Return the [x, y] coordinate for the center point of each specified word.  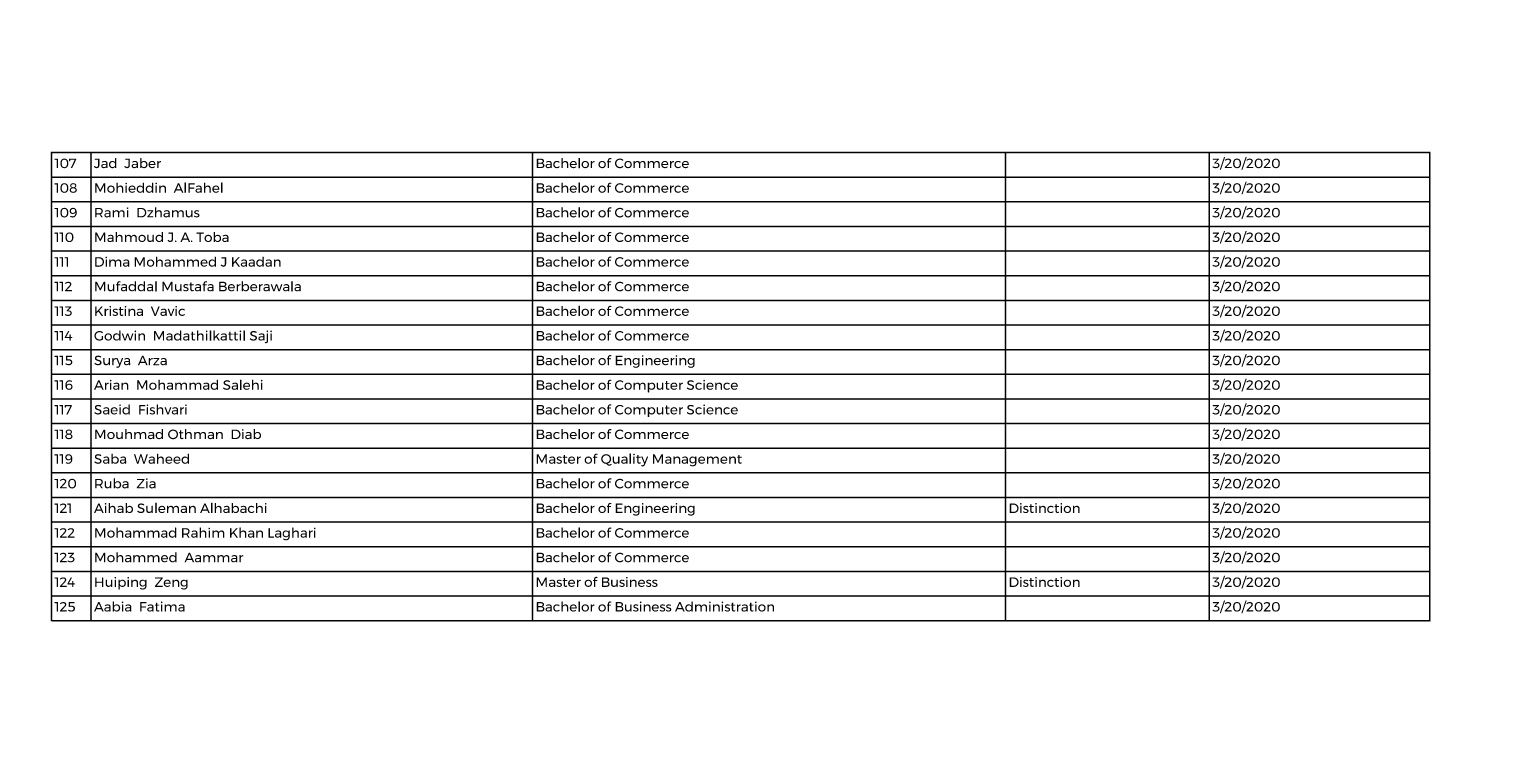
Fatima [162, 606]
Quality [624, 460]
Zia [146, 483]
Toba [212, 237]
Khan [246, 532]
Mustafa [188, 286]
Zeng [171, 583]
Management [697, 460]
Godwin [119, 335]
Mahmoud [129, 237]
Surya [112, 361]
